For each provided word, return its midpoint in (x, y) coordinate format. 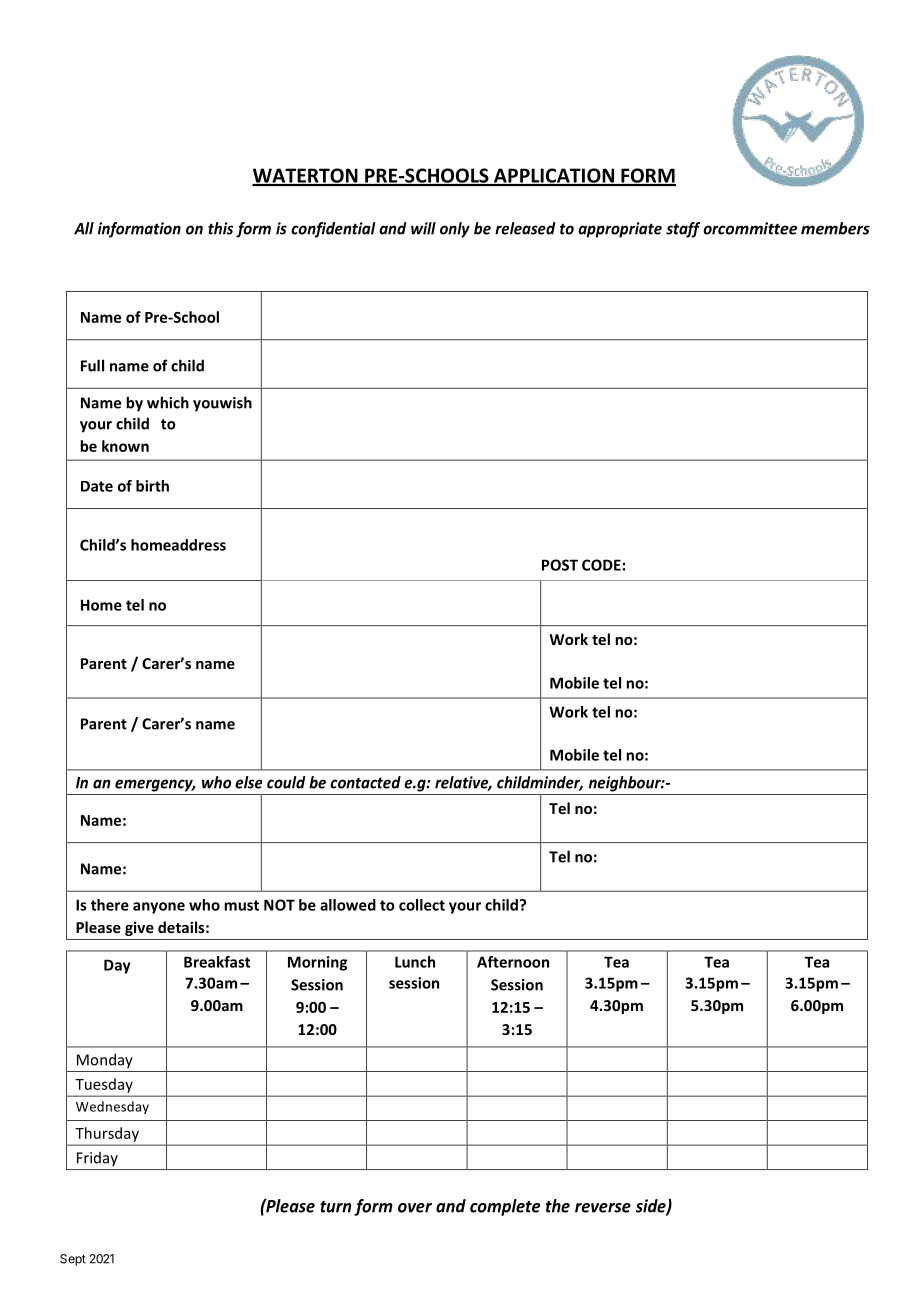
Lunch (415, 962)
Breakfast (217, 962)
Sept (73, 1260)
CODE (601, 565)
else (248, 782)
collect (422, 905)
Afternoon (513, 962)
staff (683, 230)
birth (152, 486)
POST (560, 565)
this (220, 228)
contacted (365, 782)
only (455, 230)
